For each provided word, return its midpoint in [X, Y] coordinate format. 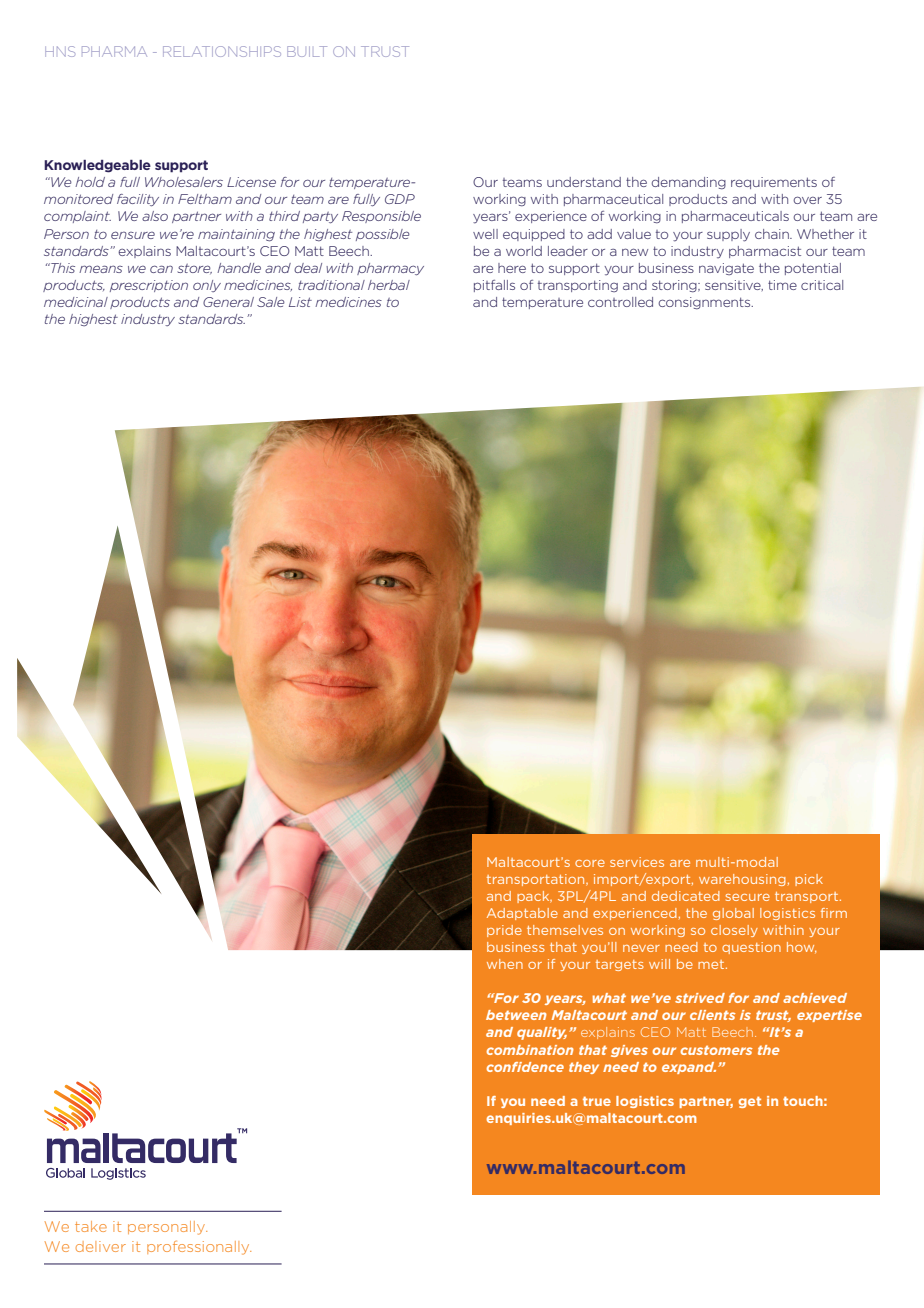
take [91, 1226]
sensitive [734, 285]
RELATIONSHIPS [222, 51]
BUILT [307, 51]
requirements [774, 183]
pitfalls [494, 286]
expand [689, 1068]
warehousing [742, 880]
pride [504, 931]
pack [534, 897]
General [228, 302]
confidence [525, 1067]
